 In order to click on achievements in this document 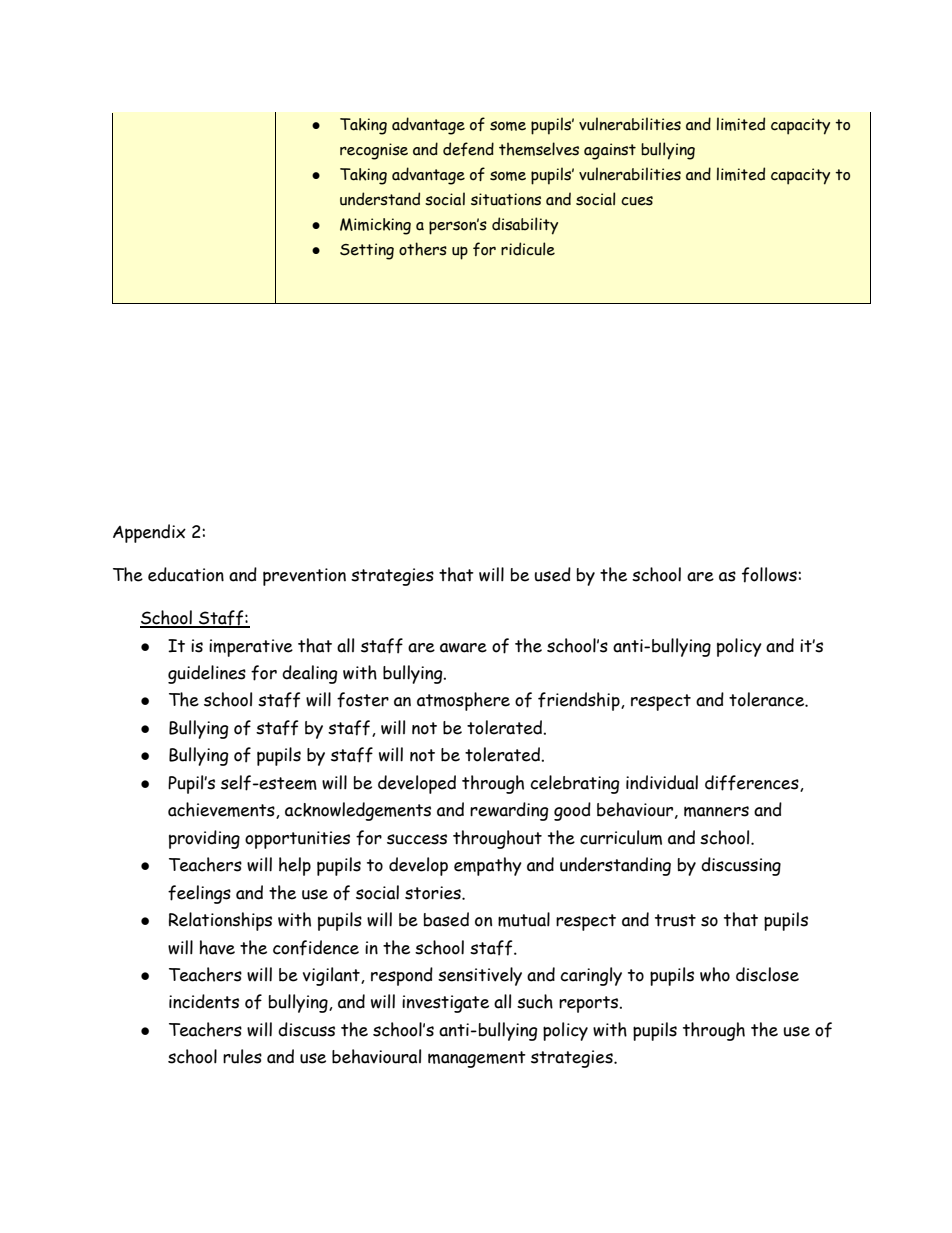, I will do `click(222, 810)`.
